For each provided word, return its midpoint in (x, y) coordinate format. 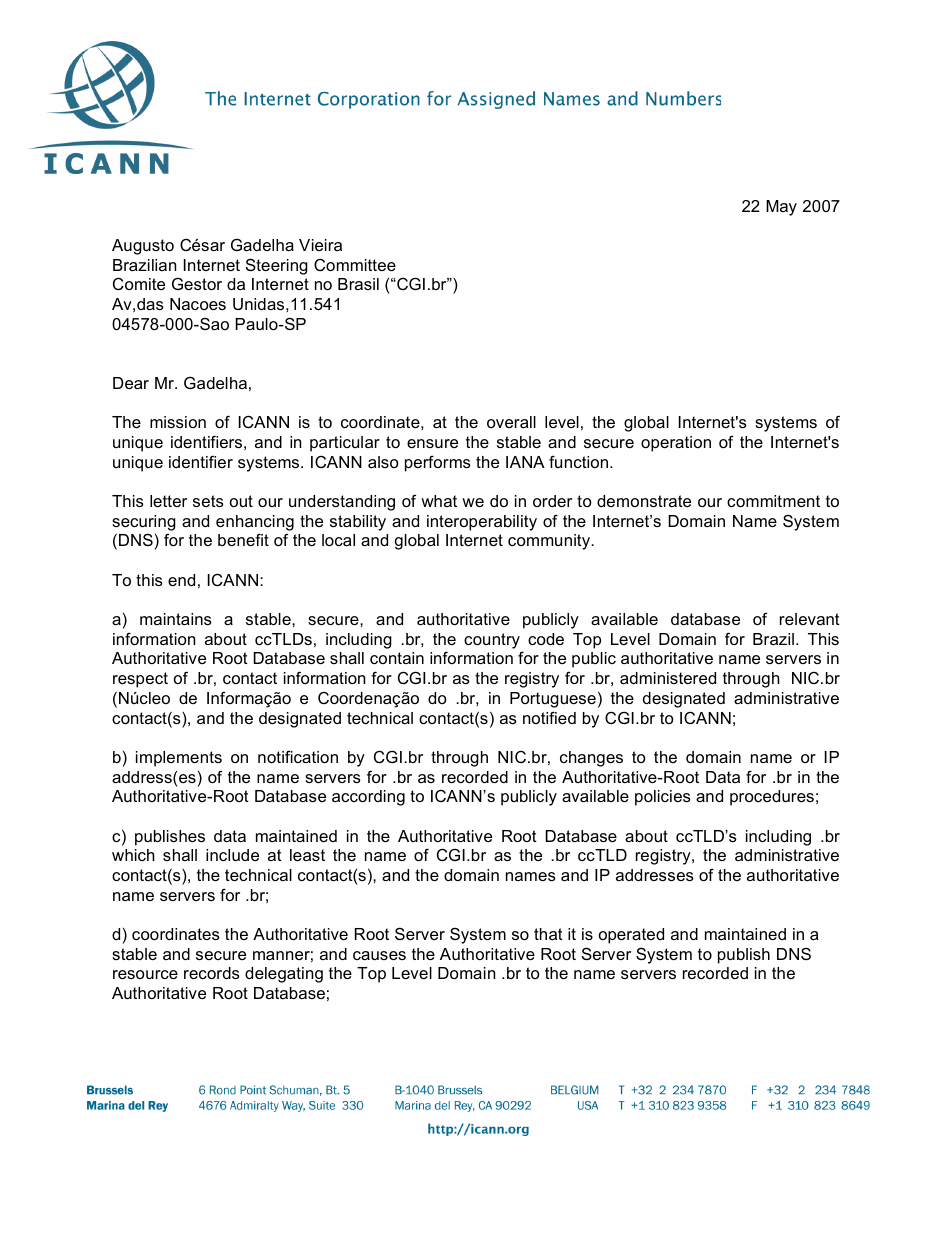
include (232, 855)
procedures (772, 798)
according (368, 798)
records (212, 973)
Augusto (143, 247)
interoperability (482, 523)
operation (676, 444)
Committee (355, 265)
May (781, 208)
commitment (773, 501)
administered (668, 678)
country (492, 641)
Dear (131, 383)
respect (140, 680)
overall (511, 422)
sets (208, 501)
